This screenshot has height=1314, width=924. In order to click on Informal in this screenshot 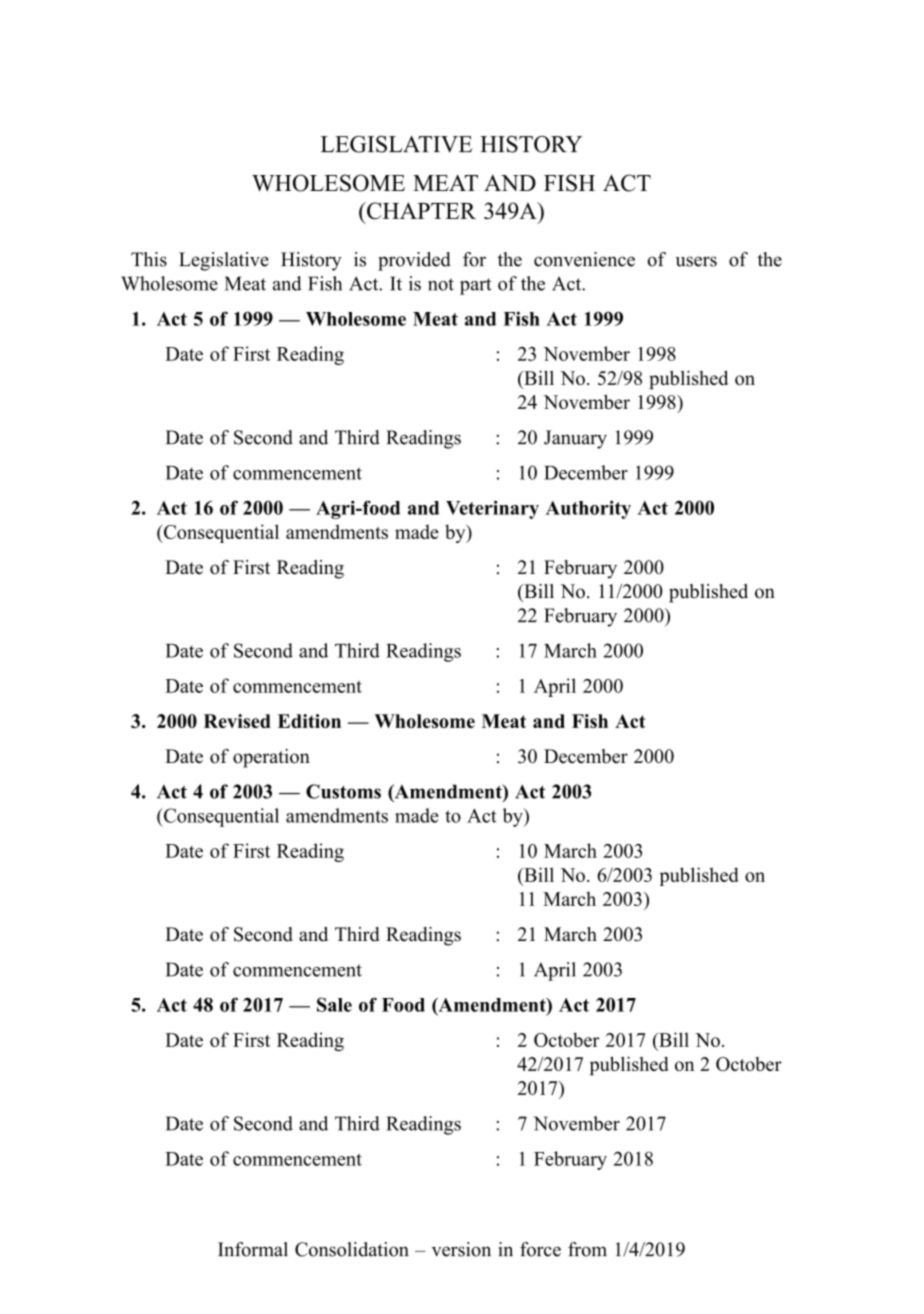, I will do `click(253, 1249)`.
